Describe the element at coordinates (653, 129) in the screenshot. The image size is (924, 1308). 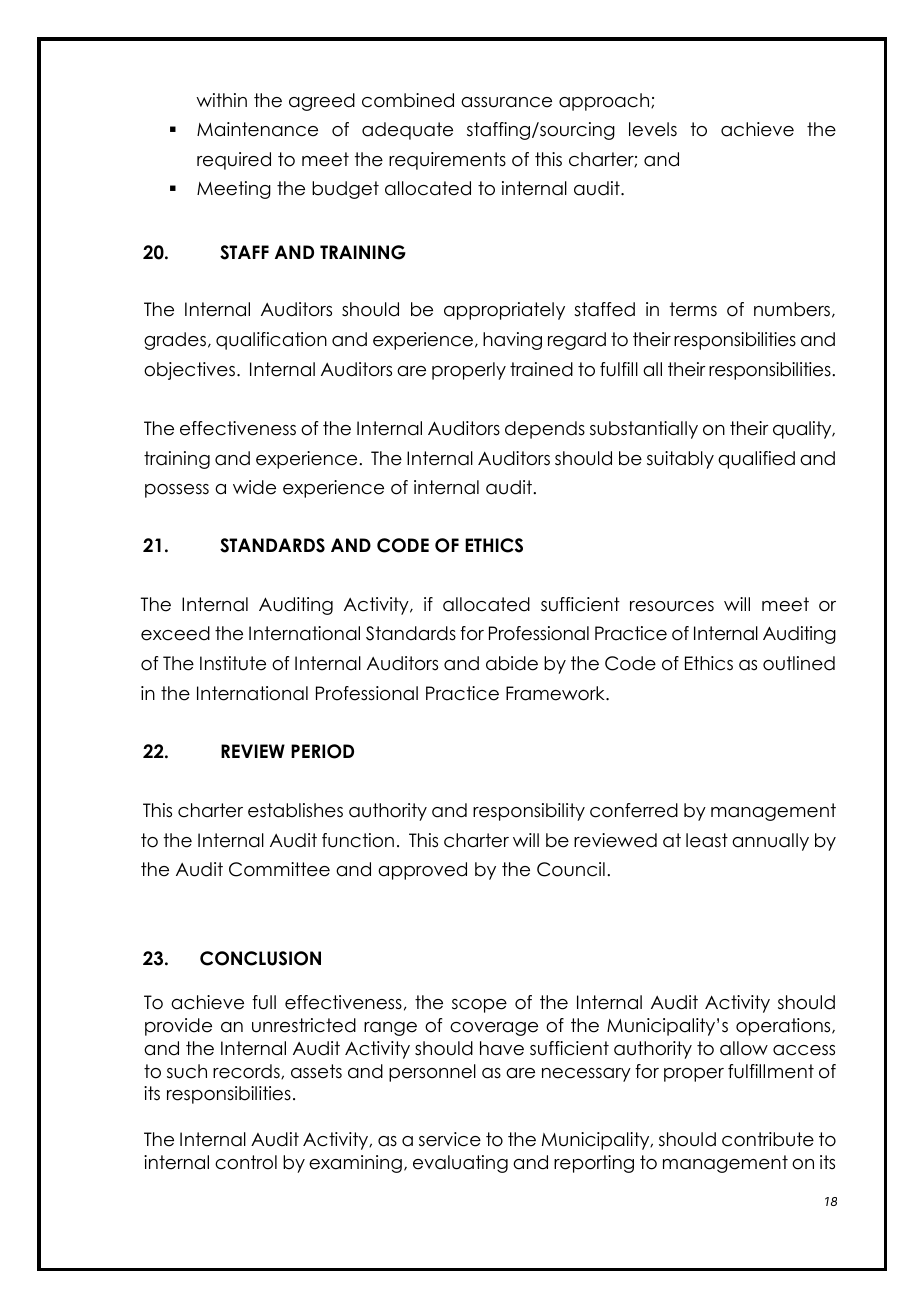
I see `levels` at that location.
